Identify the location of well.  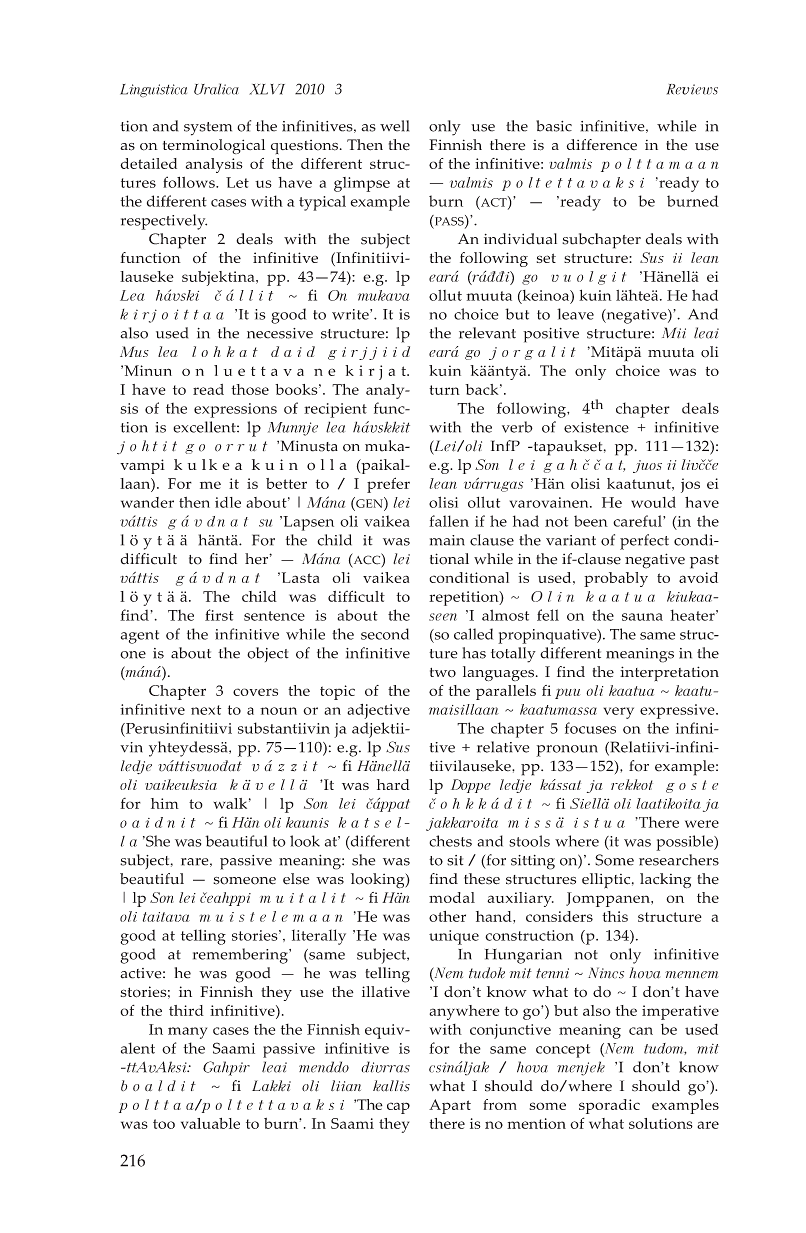
(394, 126).
